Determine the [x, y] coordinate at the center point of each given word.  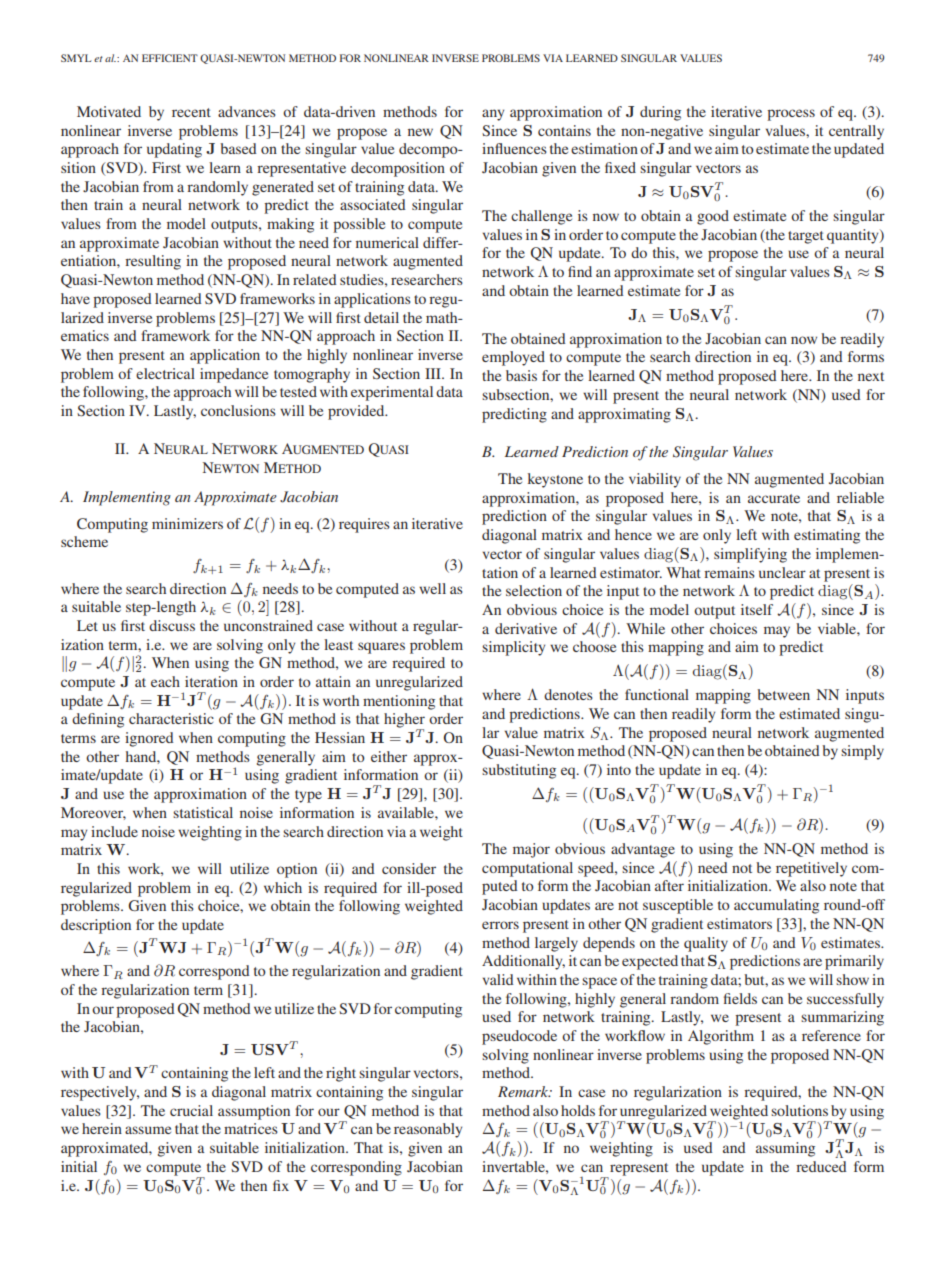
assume [148, 1130]
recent [191, 112]
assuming [785, 1149]
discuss [172, 625]
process [791, 115]
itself [757, 609]
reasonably [428, 1130]
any [493, 115]
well [432, 588]
